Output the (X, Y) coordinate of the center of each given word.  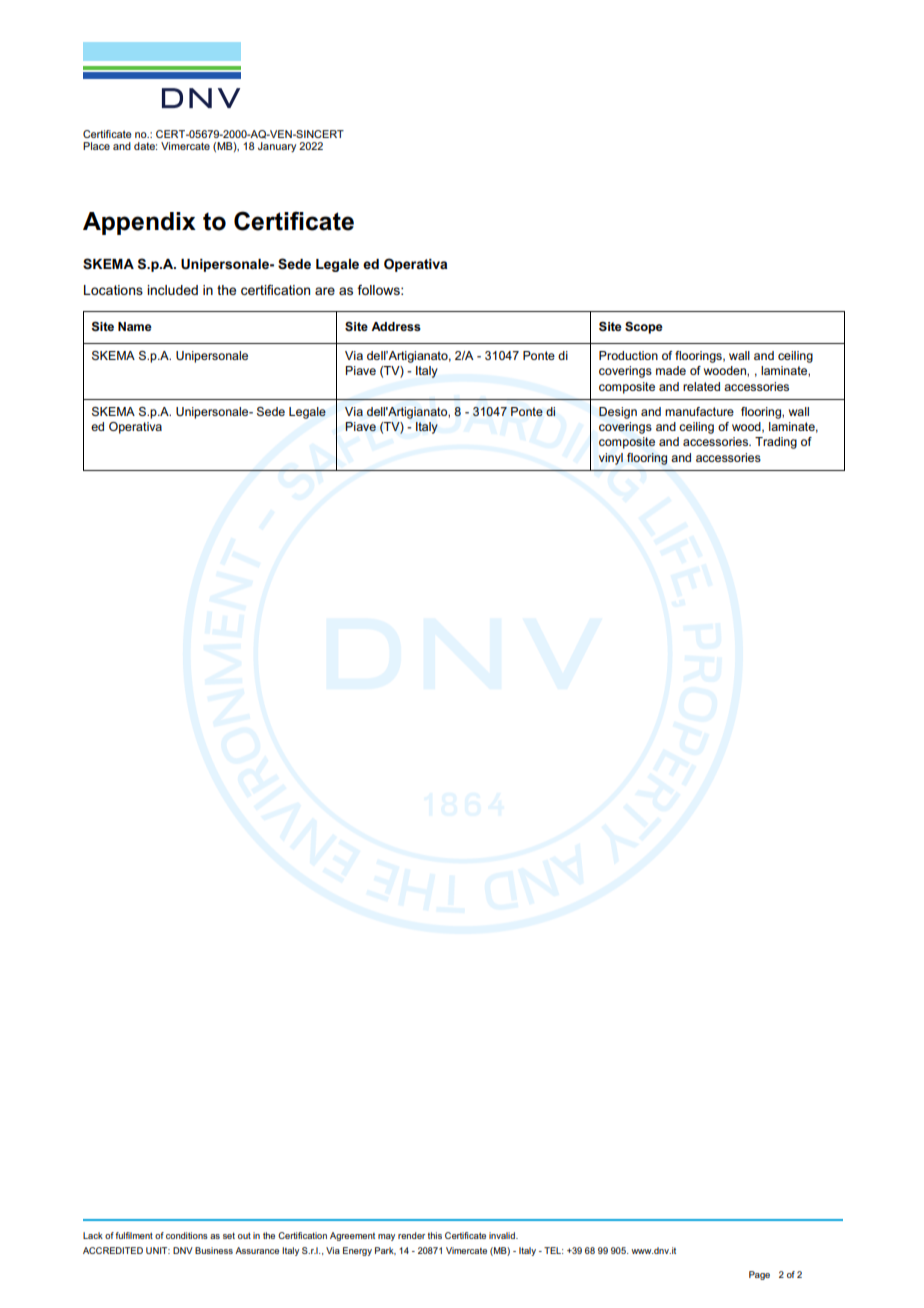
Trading (776, 443)
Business (214, 1250)
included (172, 290)
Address (396, 326)
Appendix (139, 223)
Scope (644, 327)
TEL (553, 1250)
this (435, 1235)
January (277, 147)
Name (135, 326)
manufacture (699, 411)
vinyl (611, 459)
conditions (187, 1235)
